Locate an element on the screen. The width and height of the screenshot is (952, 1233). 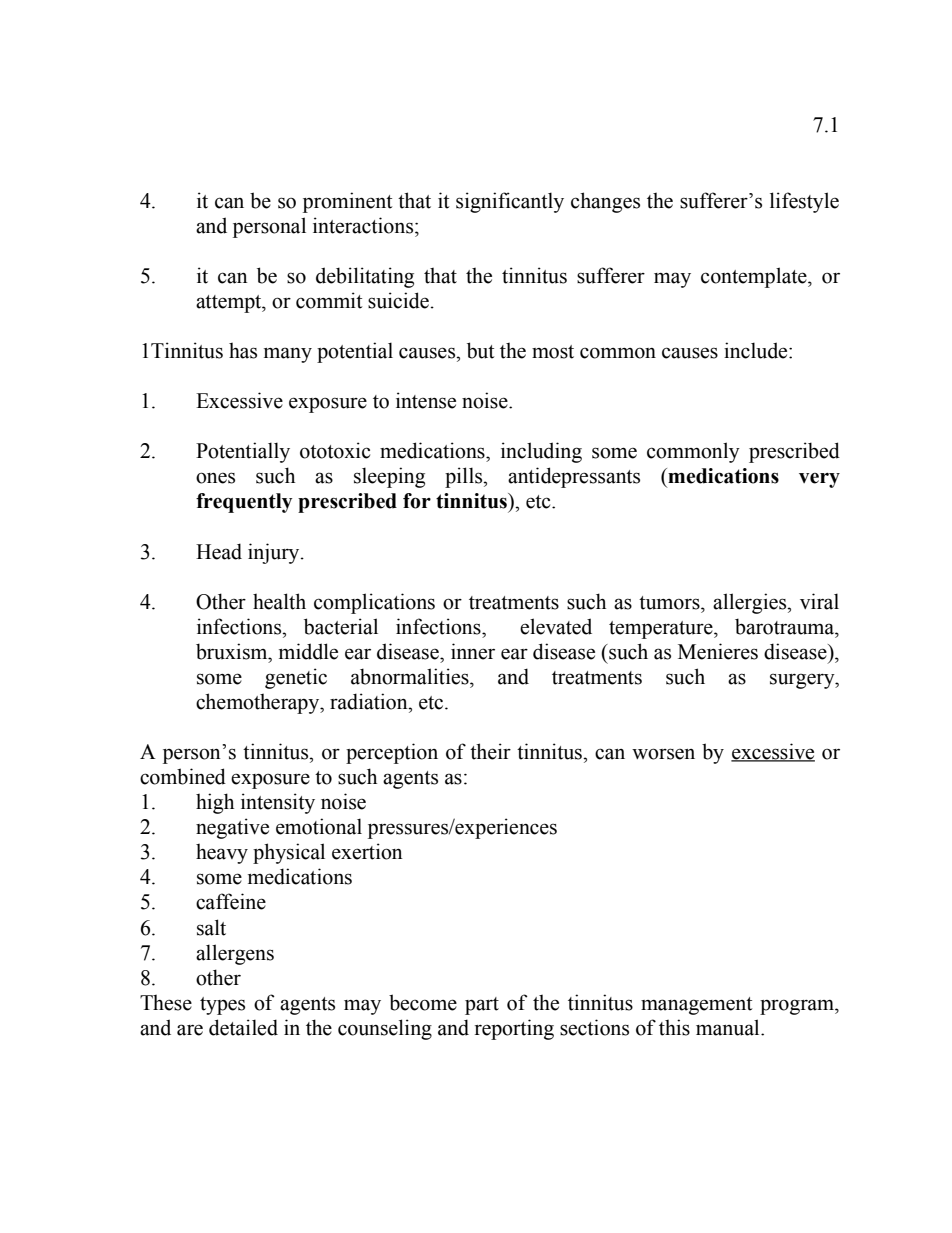
prominent is located at coordinates (347, 202).
